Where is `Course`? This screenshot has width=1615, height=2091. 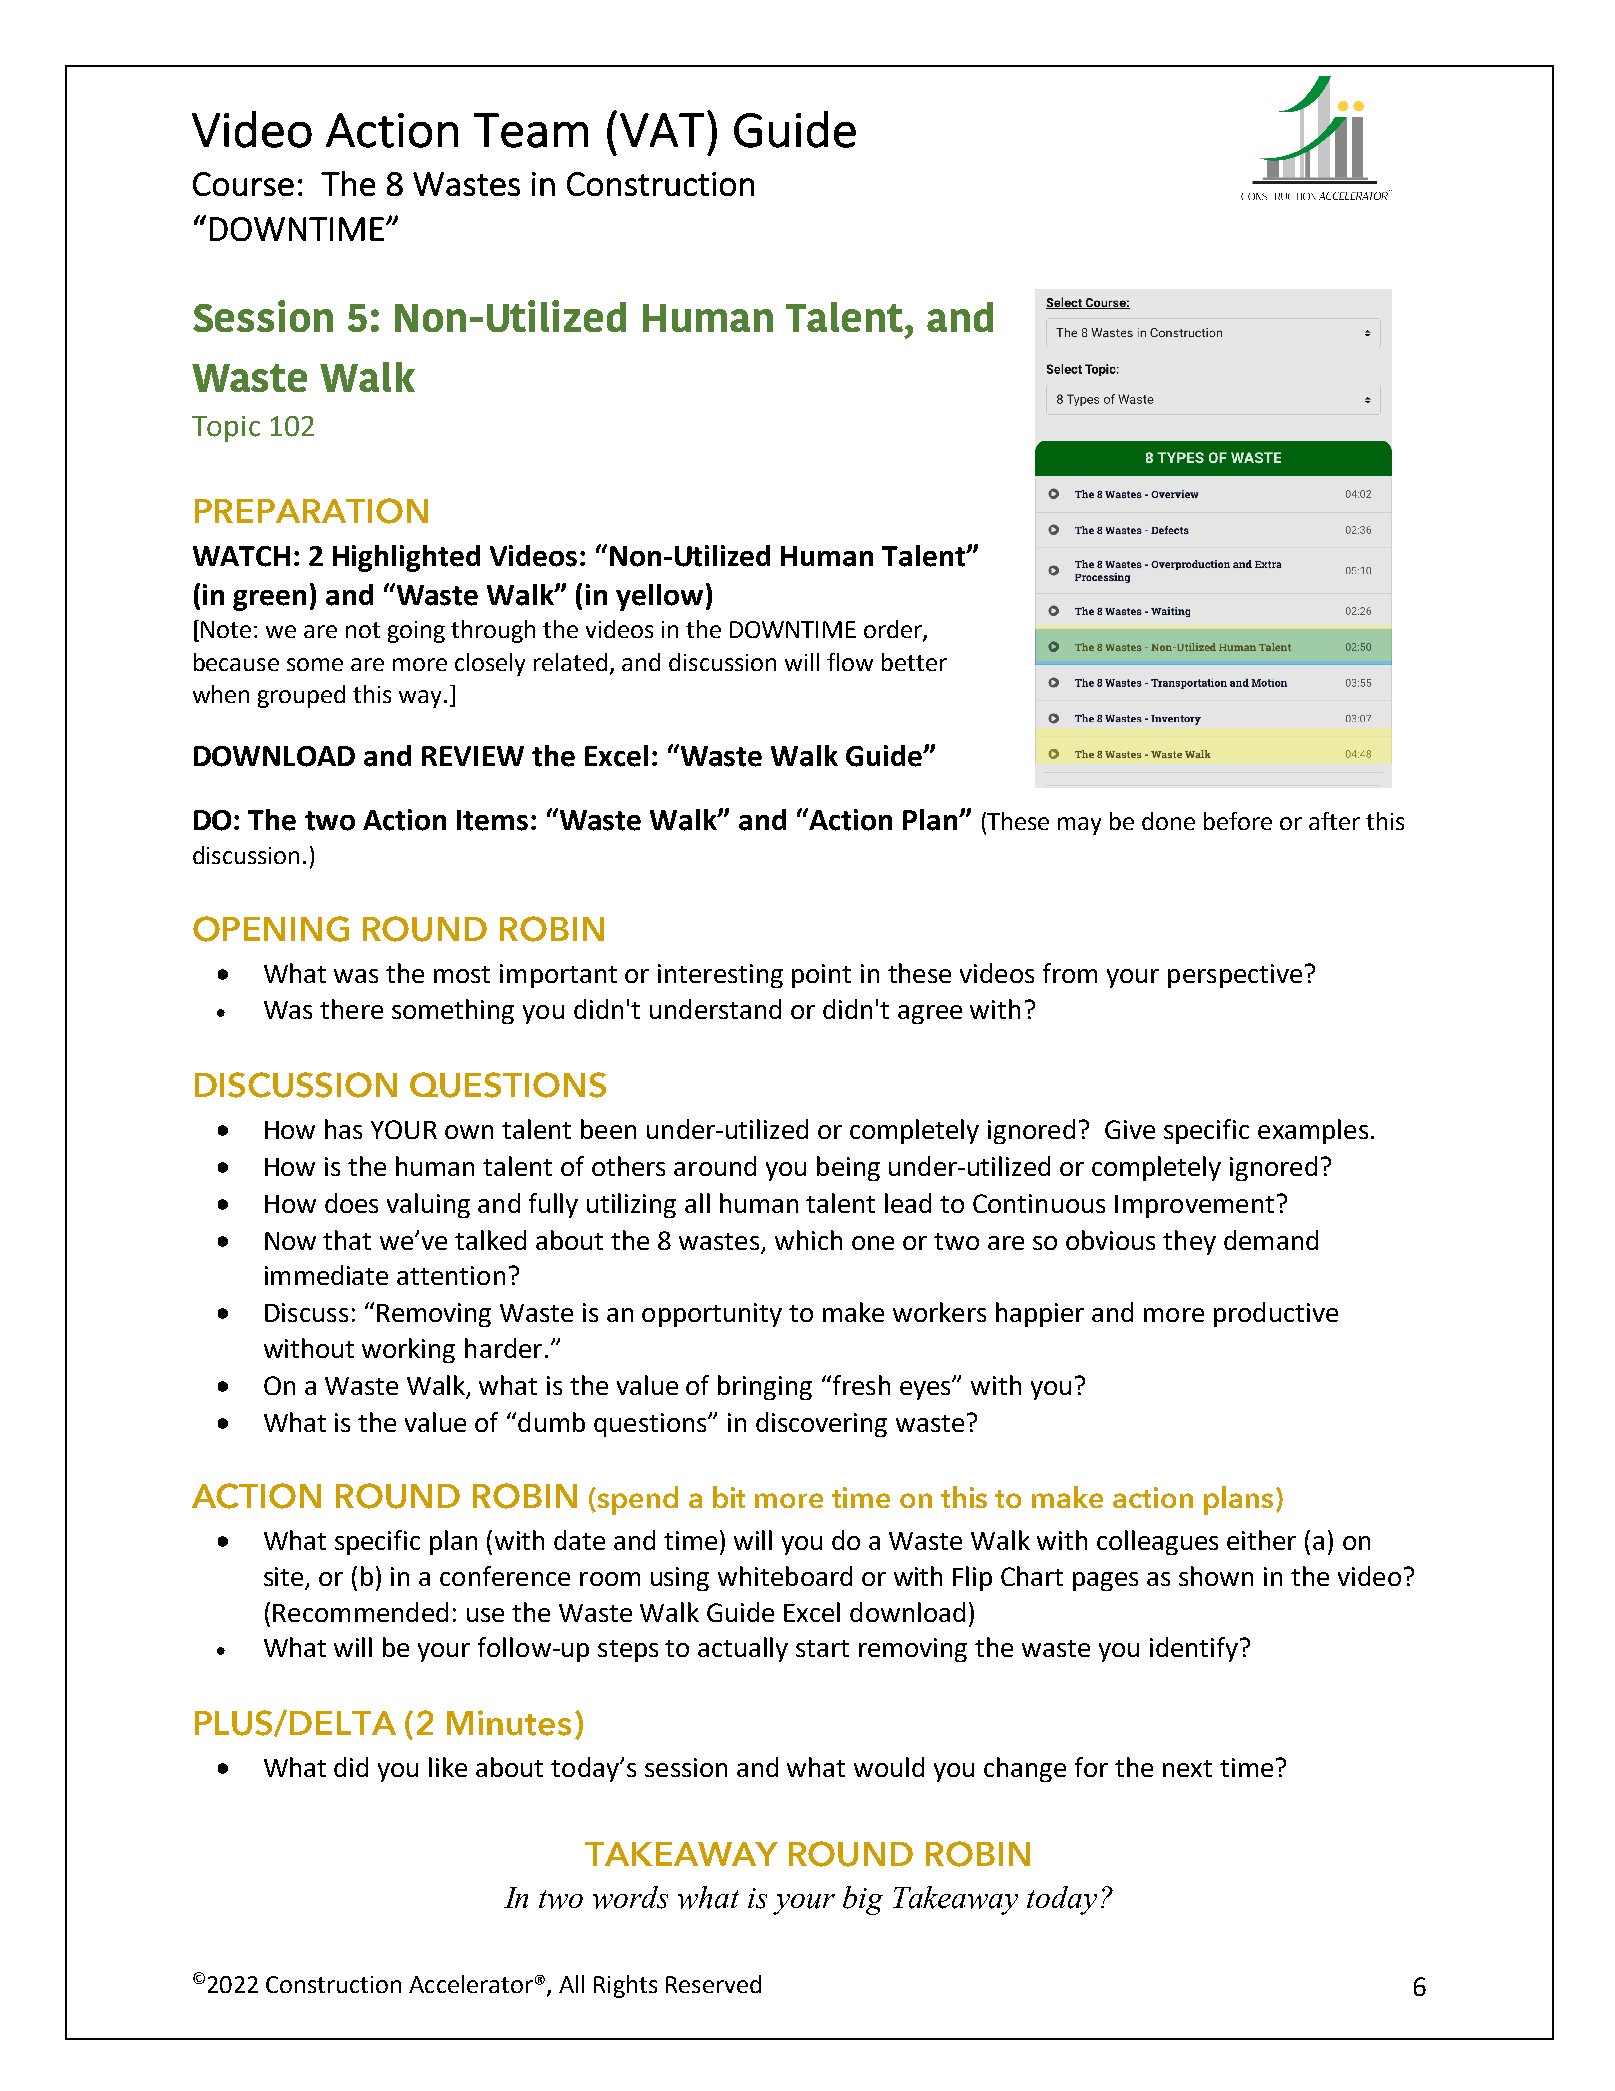 Course is located at coordinates (243, 184).
